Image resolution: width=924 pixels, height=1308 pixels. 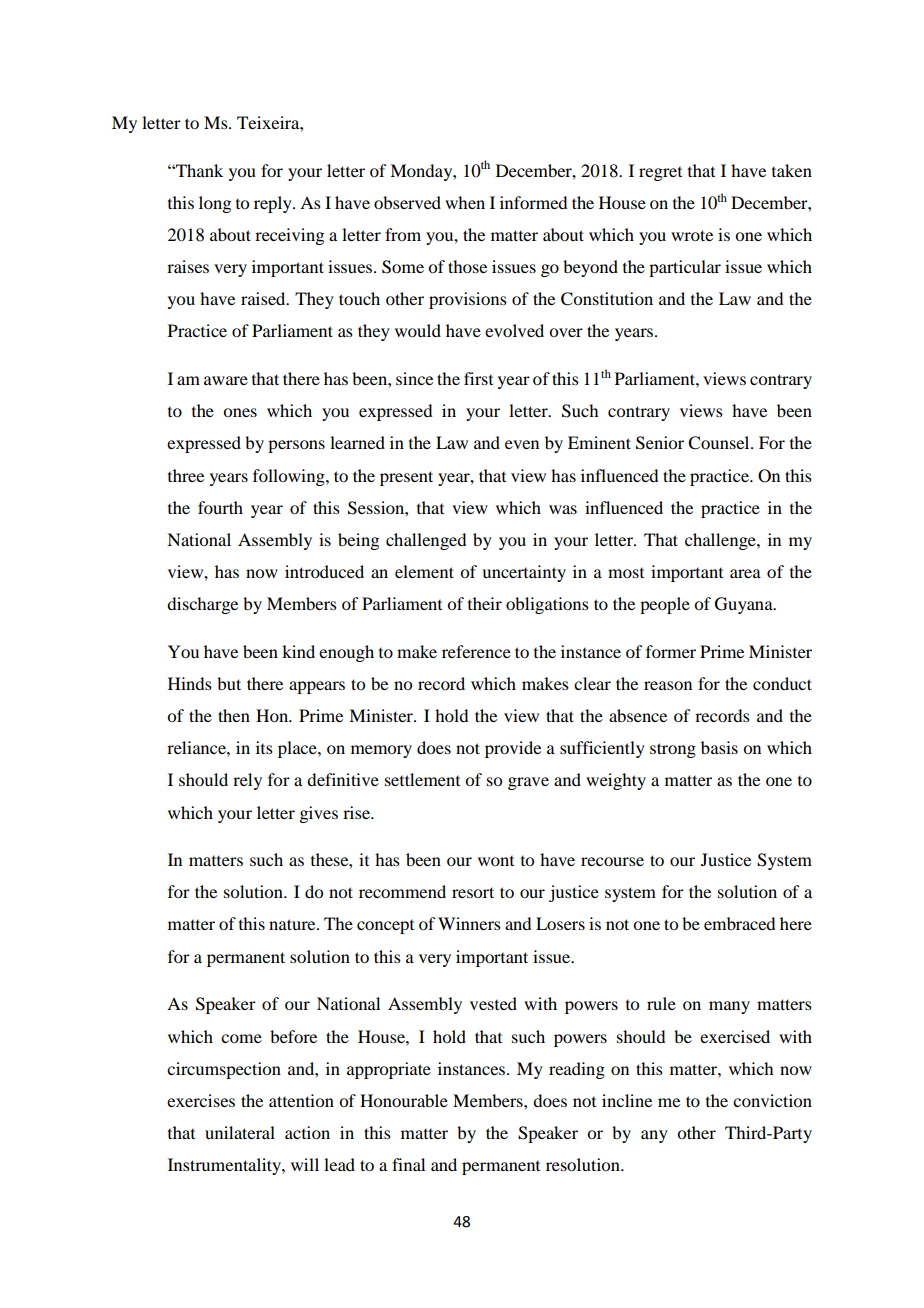 What do you see at coordinates (465, 202) in the screenshot?
I see `when` at bounding box center [465, 202].
